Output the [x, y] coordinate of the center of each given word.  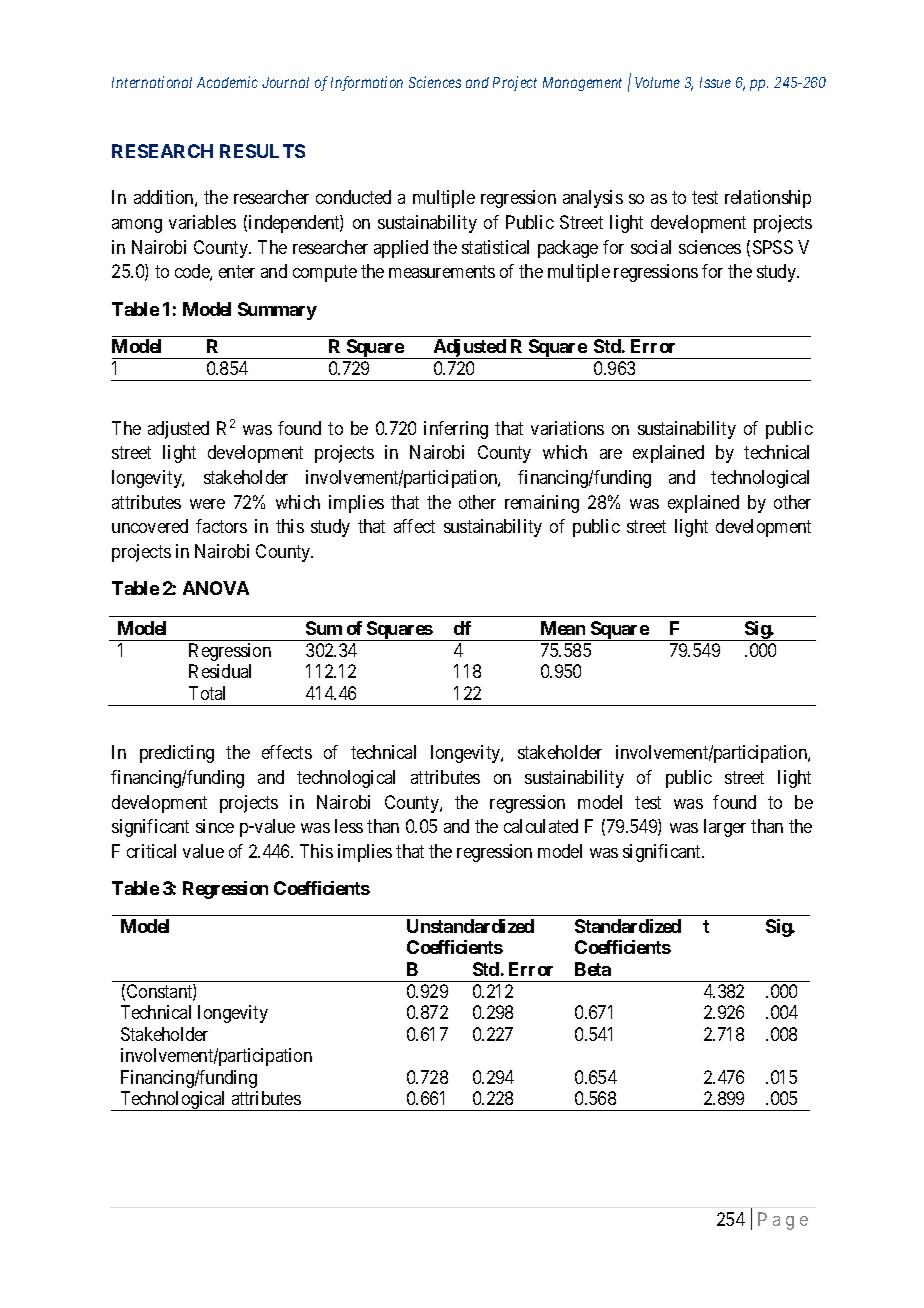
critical [151, 851]
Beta [593, 969]
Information [367, 83]
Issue [715, 82]
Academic [227, 82]
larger [725, 828]
